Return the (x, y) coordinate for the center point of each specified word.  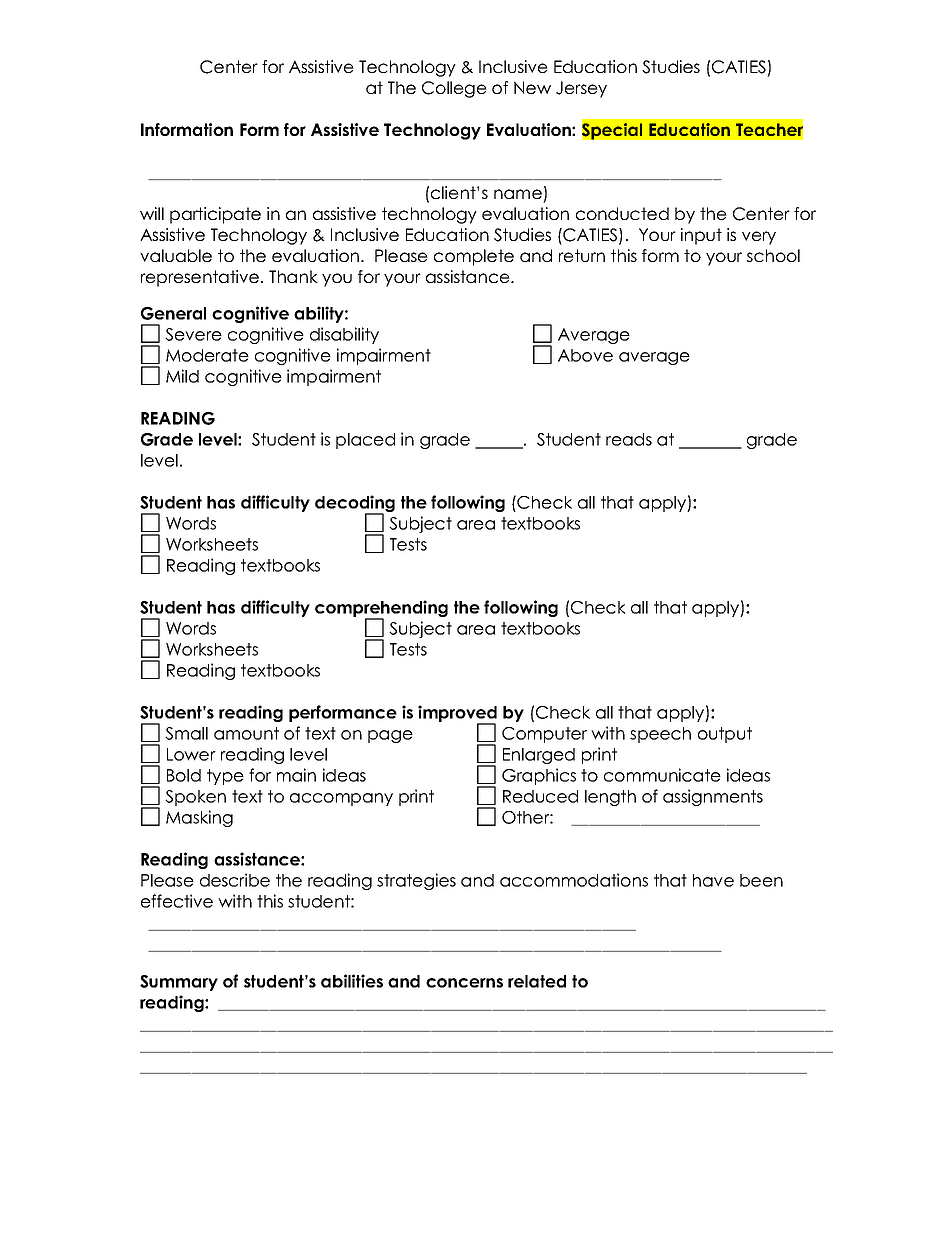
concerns (464, 983)
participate (215, 215)
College (454, 89)
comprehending (381, 610)
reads (629, 439)
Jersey (581, 89)
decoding (355, 505)
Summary (179, 983)
